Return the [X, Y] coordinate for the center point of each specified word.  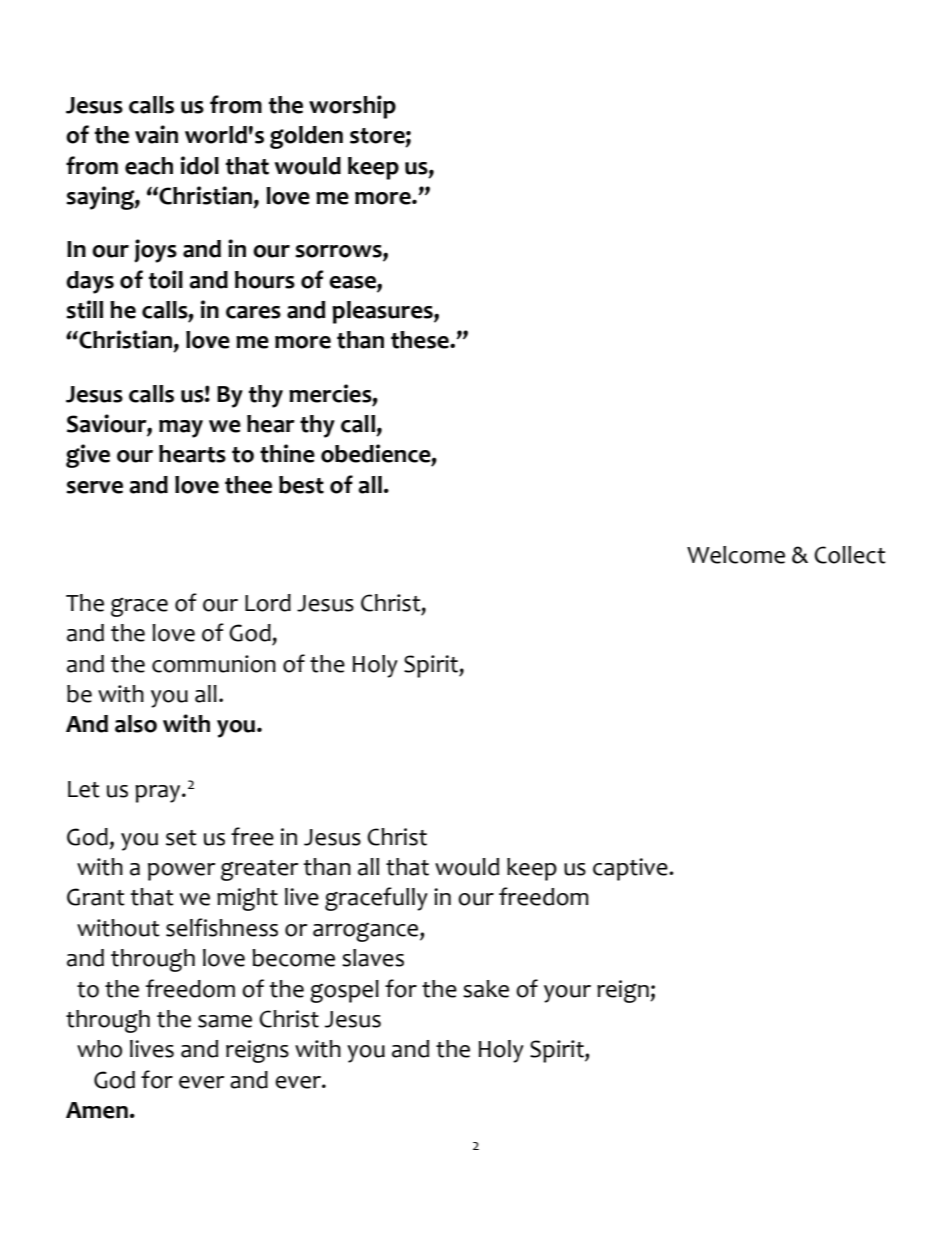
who [99, 1049]
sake [486, 989]
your [567, 994]
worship [352, 107]
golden [306, 137]
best [301, 485]
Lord [268, 603]
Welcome [736, 555]
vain [156, 134]
